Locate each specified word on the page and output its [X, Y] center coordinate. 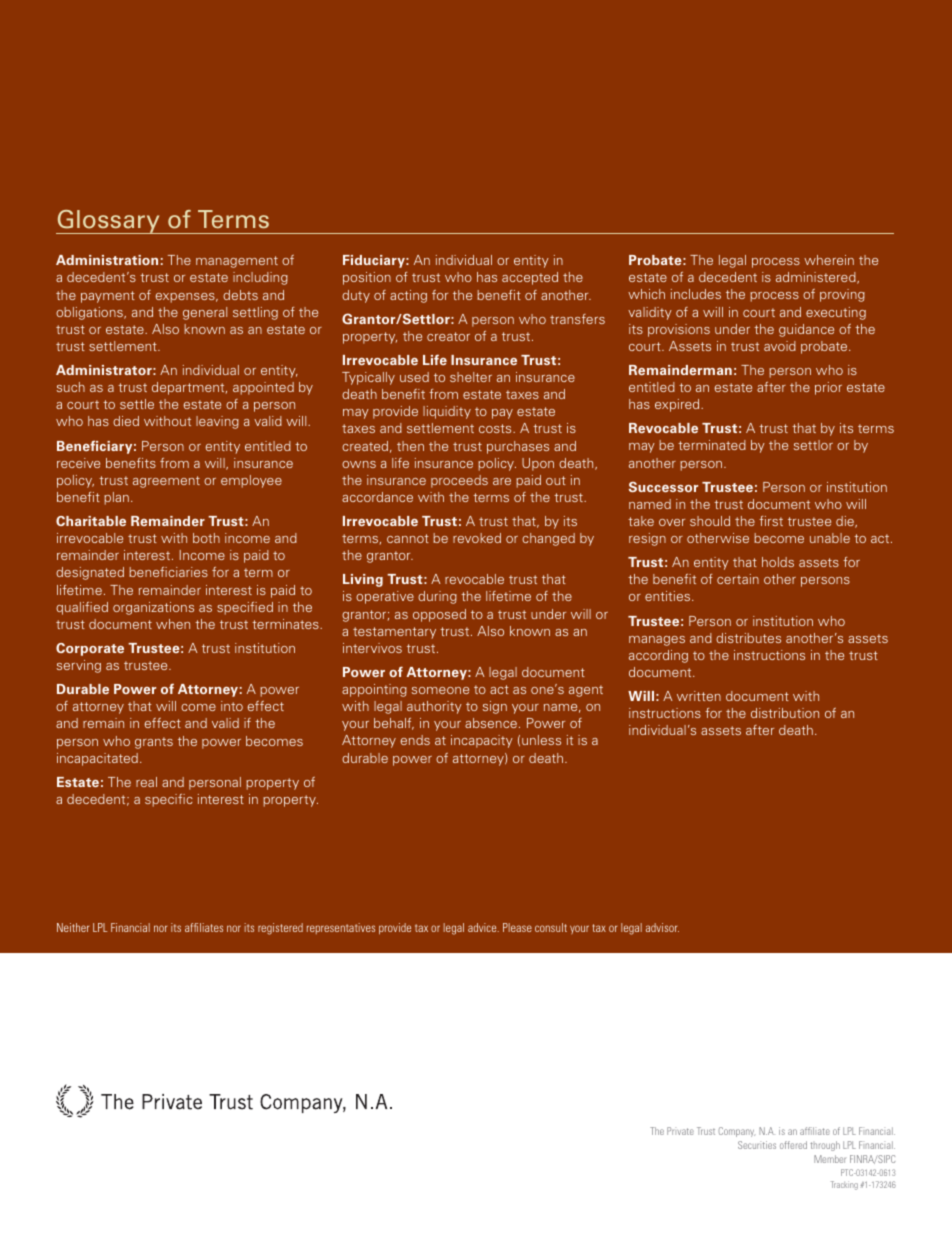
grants [154, 743]
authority [434, 707]
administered [817, 278]
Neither [73, 927]
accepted [530, 278]
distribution [785, 713]
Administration [107, 260]
